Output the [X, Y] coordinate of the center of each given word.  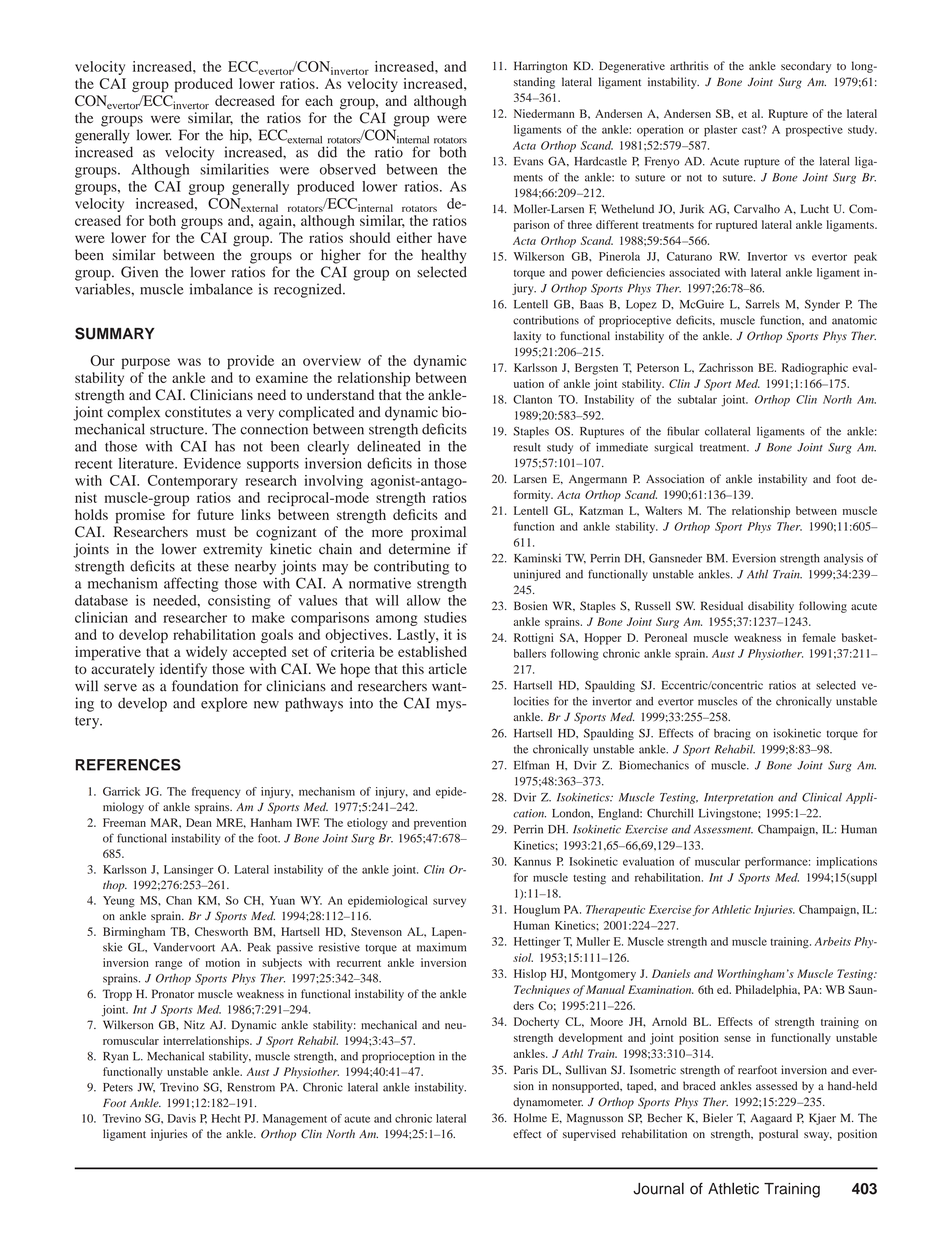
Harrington [540, 67]
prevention [440, 824]
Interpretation [738, 798]
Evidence [212, 463]
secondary [806, 67]
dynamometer [548, 1103]
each [319, 100]
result [527, 447]
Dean [199, 822]
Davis [181, 1118]
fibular [683, 431]
